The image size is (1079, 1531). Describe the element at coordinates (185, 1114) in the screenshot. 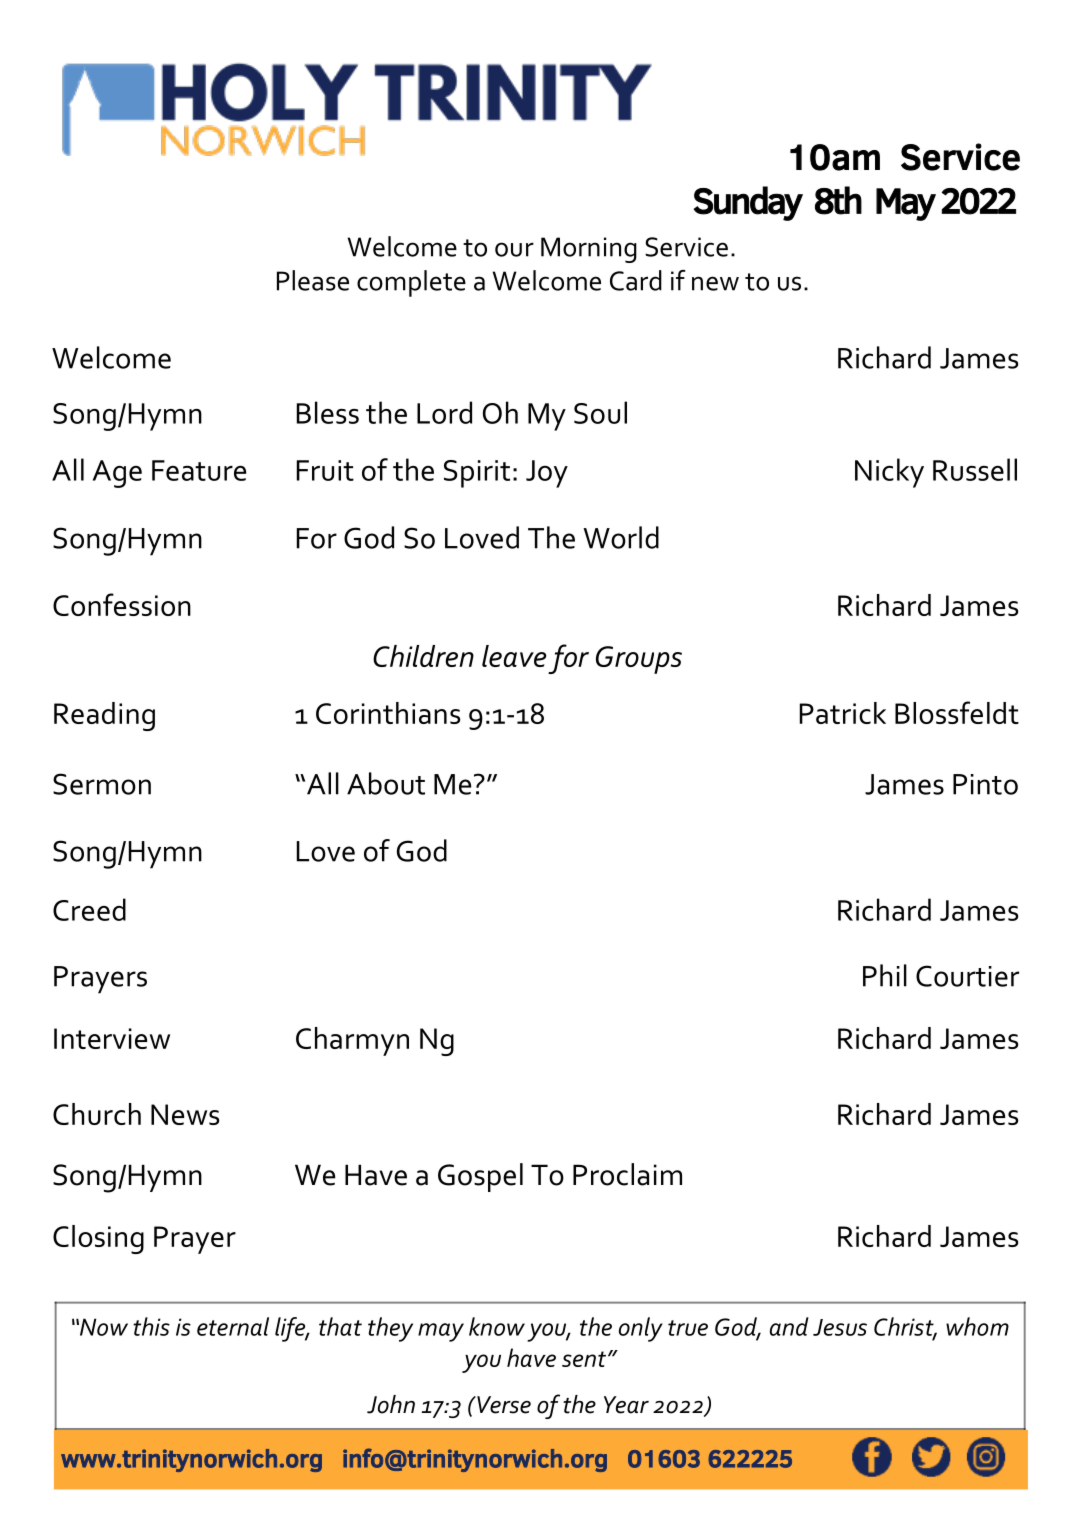

I see `News` at that location.
